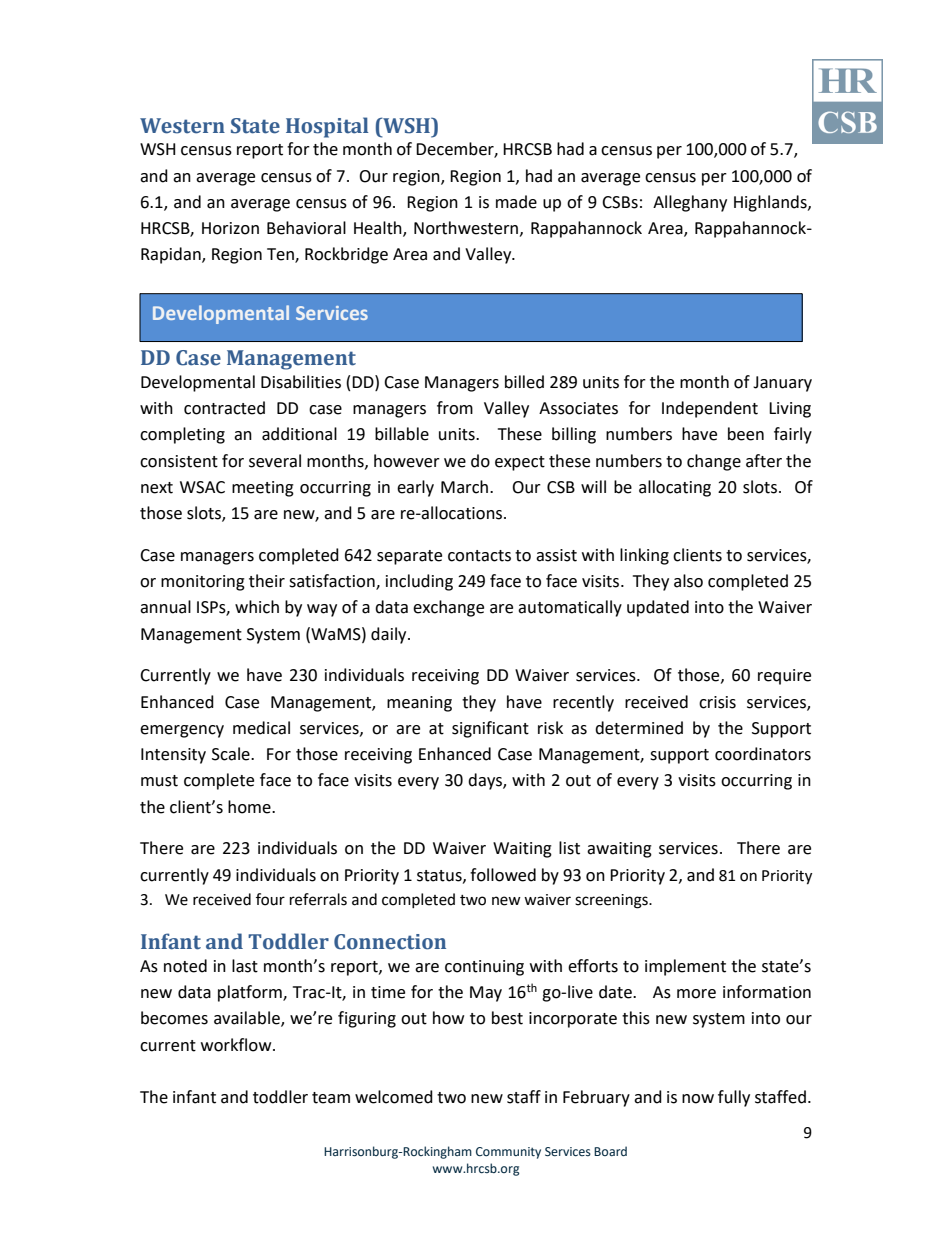 The width and height of the screenshot is (952, 1233). Describe the element at coordinates (763, 754) in the screenshot. I see `coordinators` at that location.
